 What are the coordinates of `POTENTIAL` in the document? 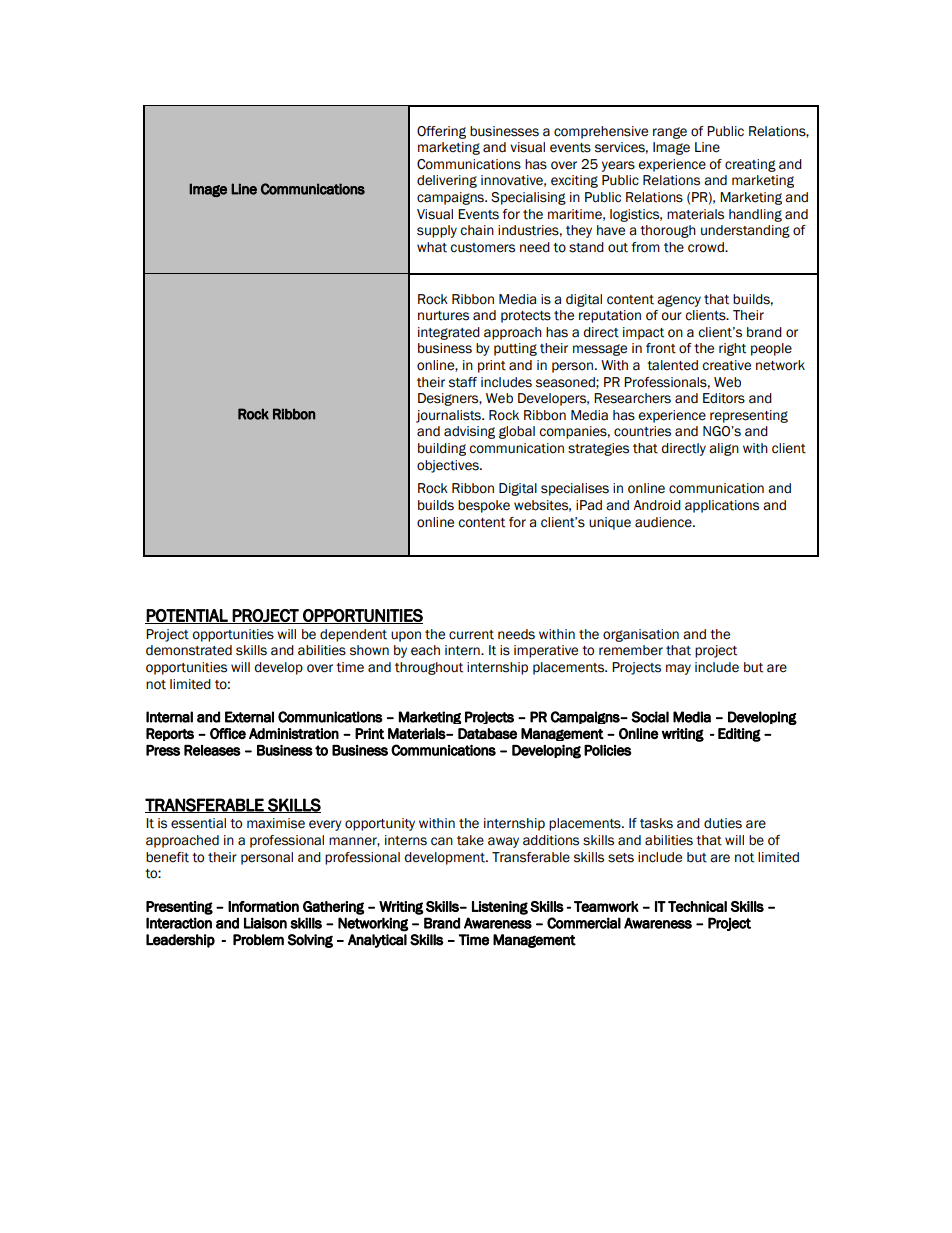 It's located at (187, 616).
